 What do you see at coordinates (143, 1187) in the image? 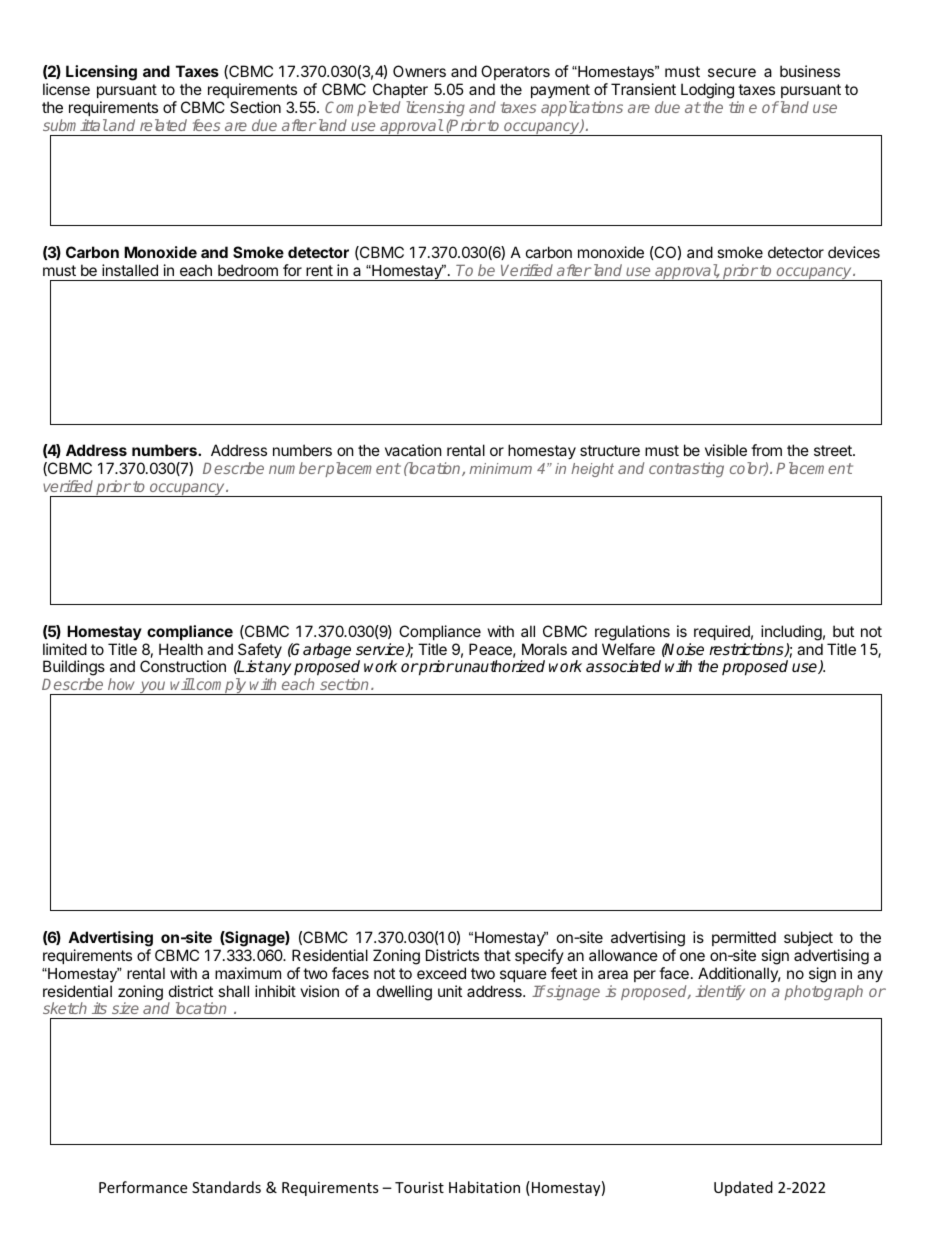
I see `Performance` at bounding box center [143, 1187].
